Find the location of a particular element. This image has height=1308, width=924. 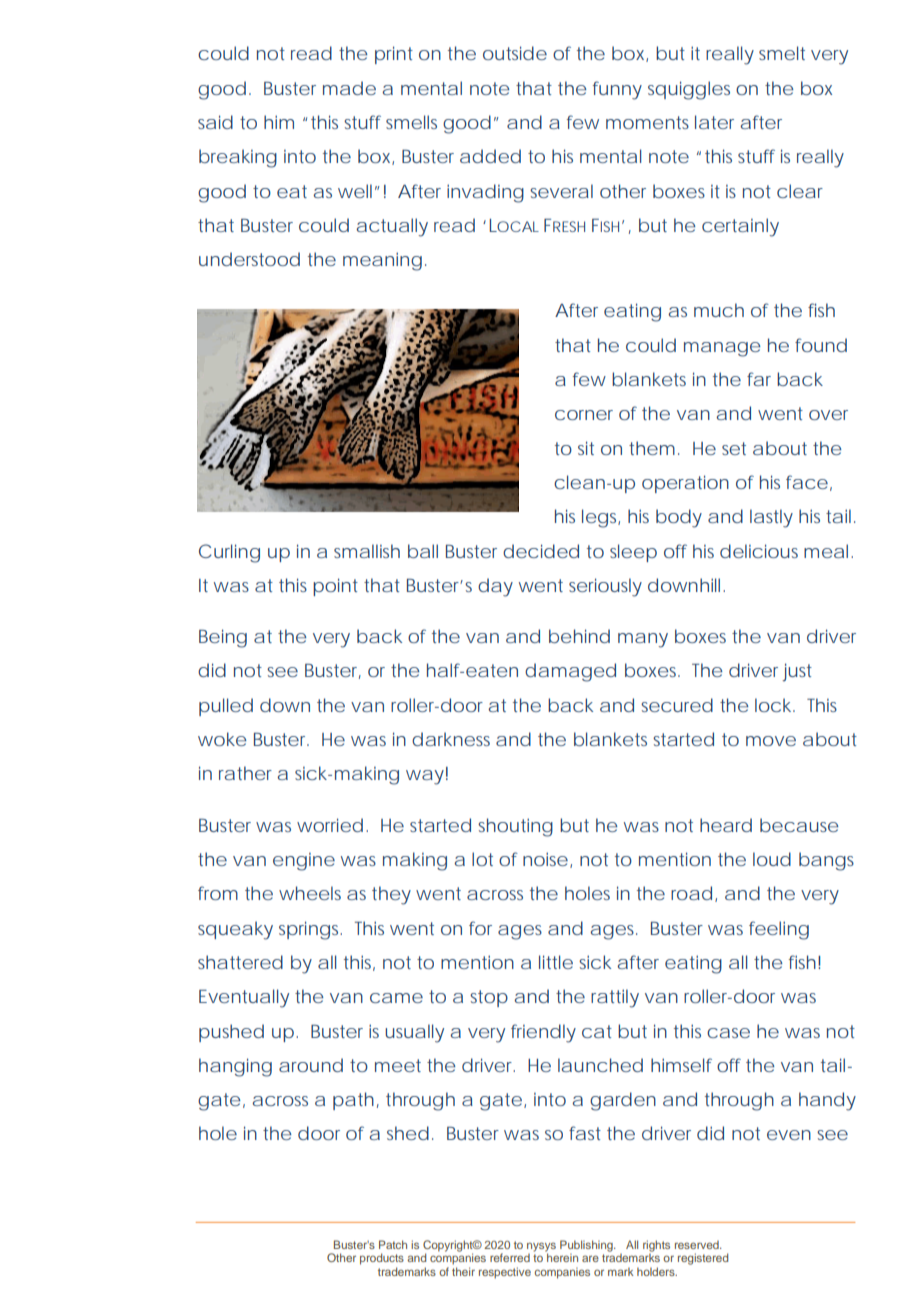

engine is located at coordinates (304, 862).
